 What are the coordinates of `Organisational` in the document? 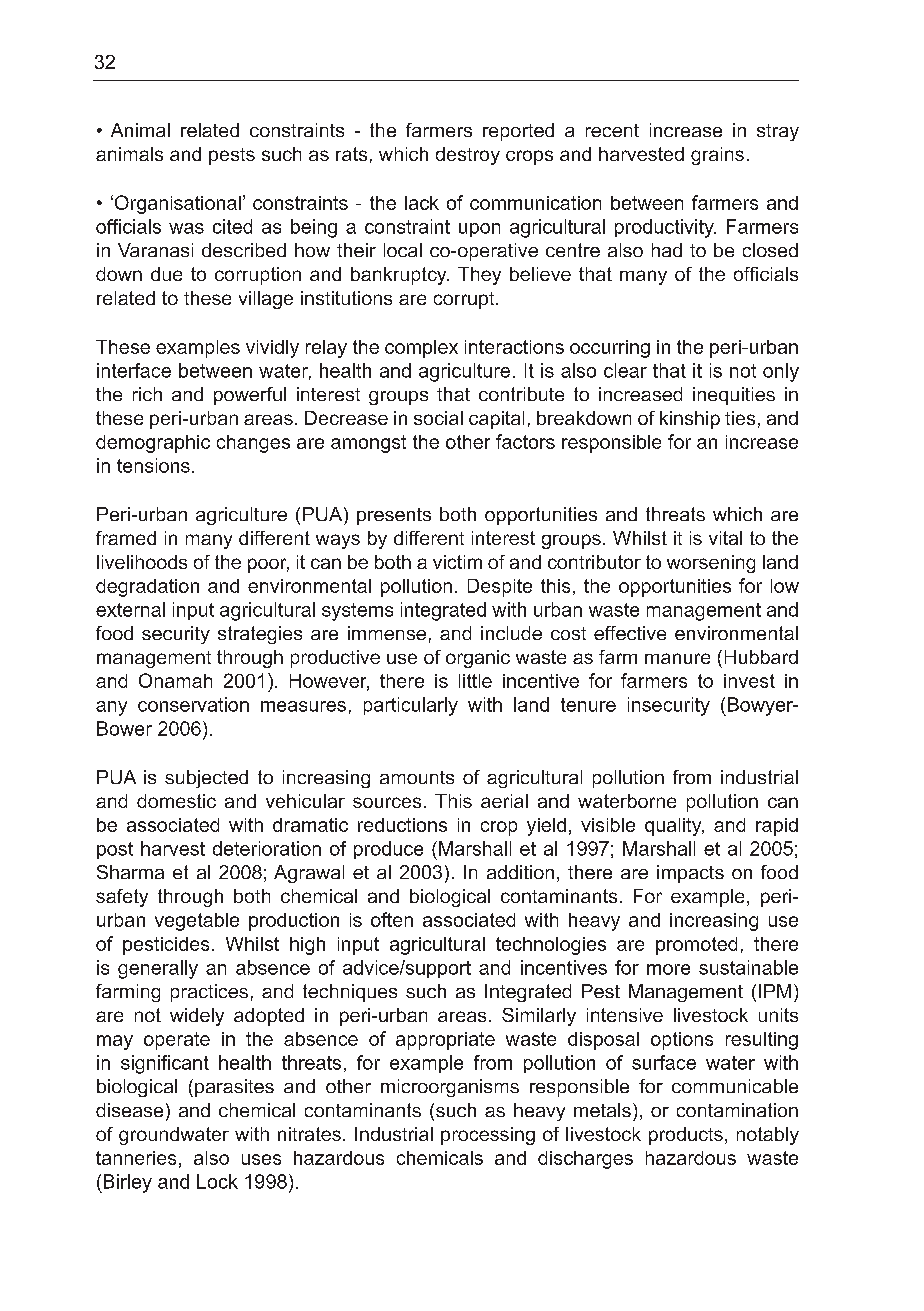 It's located at (178, 204).
